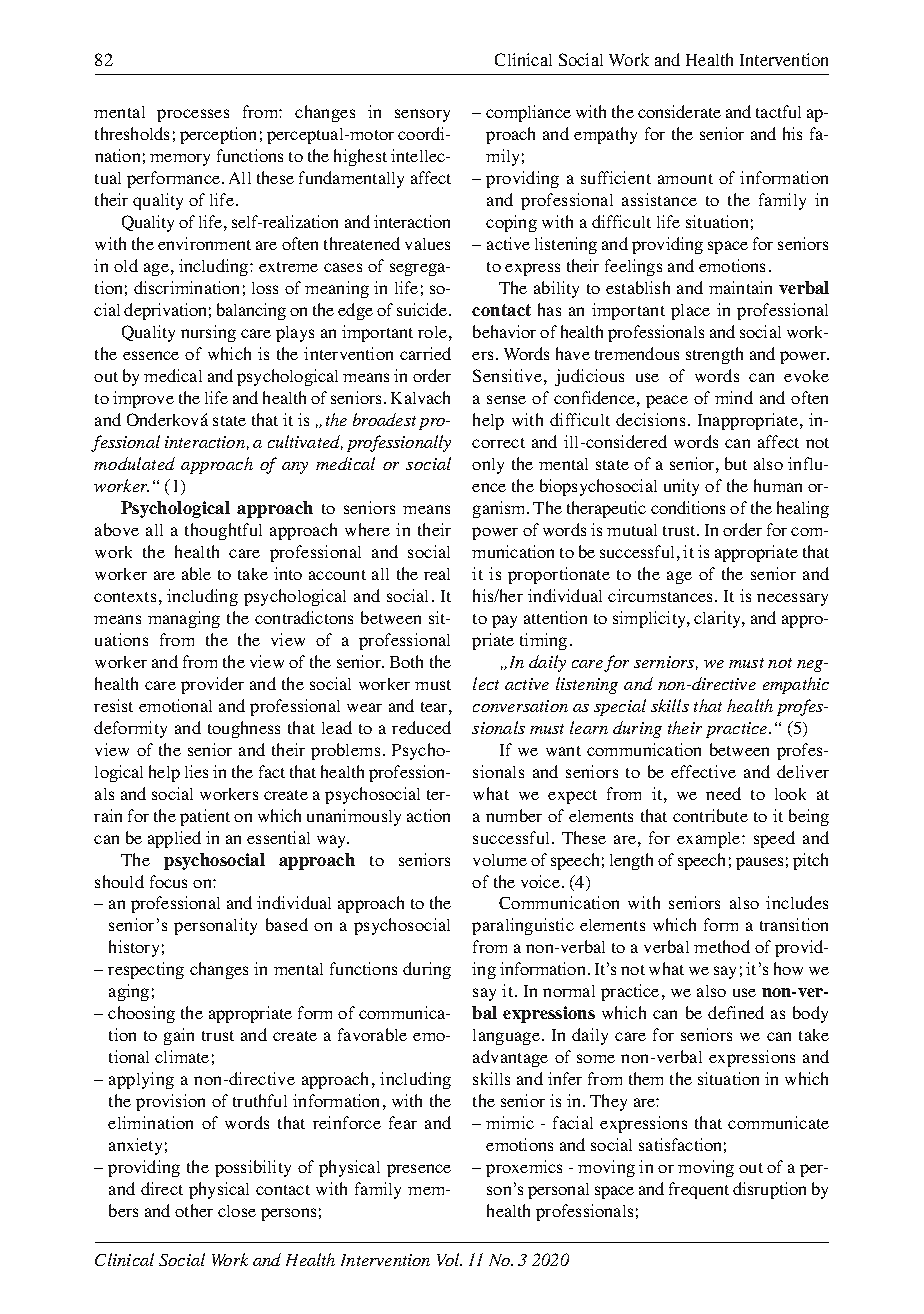  What do you see at coordinates (193, 115) in the screenshot?
I see `processes` at bounding box center [193, 115].
